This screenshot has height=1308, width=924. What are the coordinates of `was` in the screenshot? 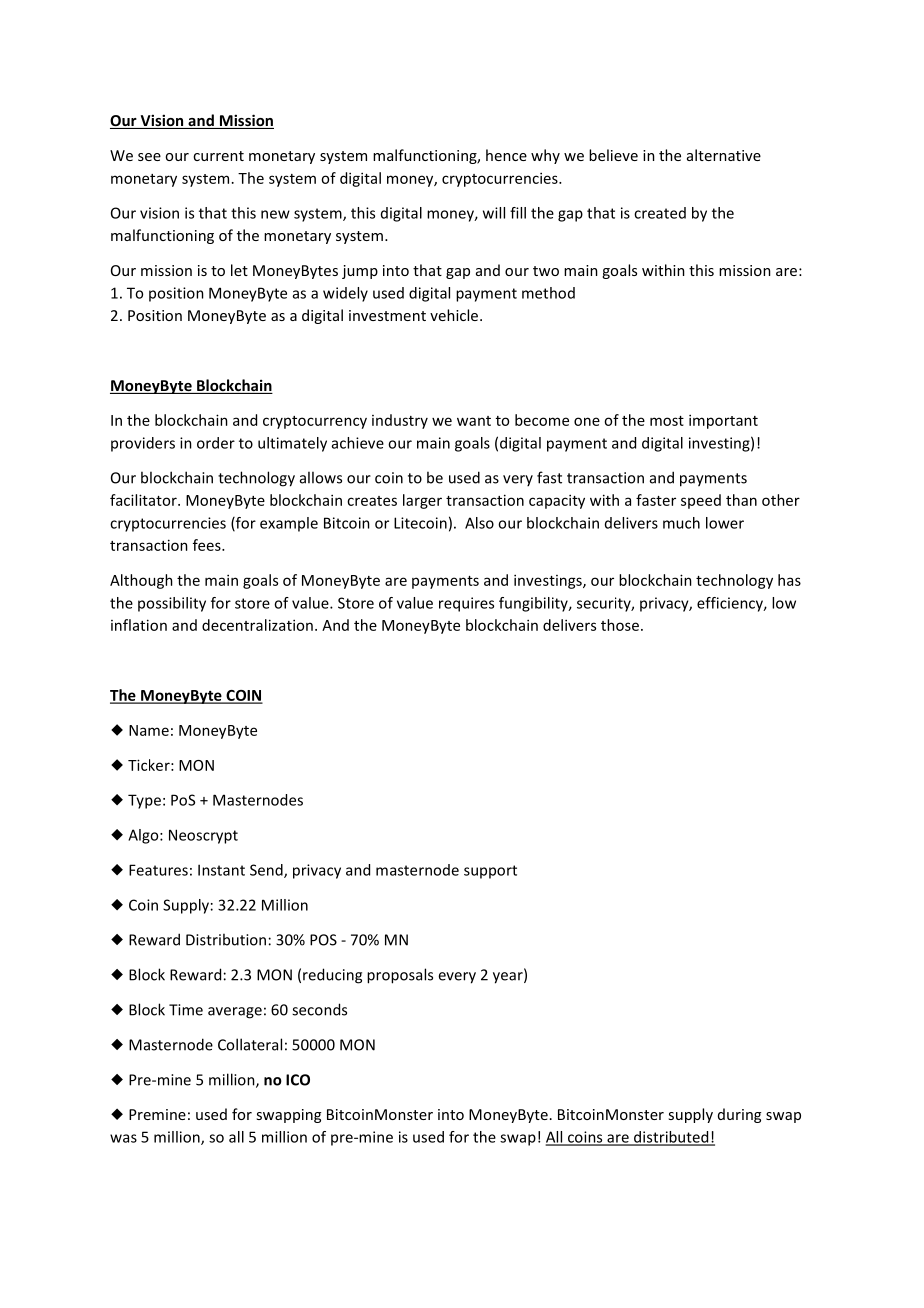 It's located at (123, 1138).
